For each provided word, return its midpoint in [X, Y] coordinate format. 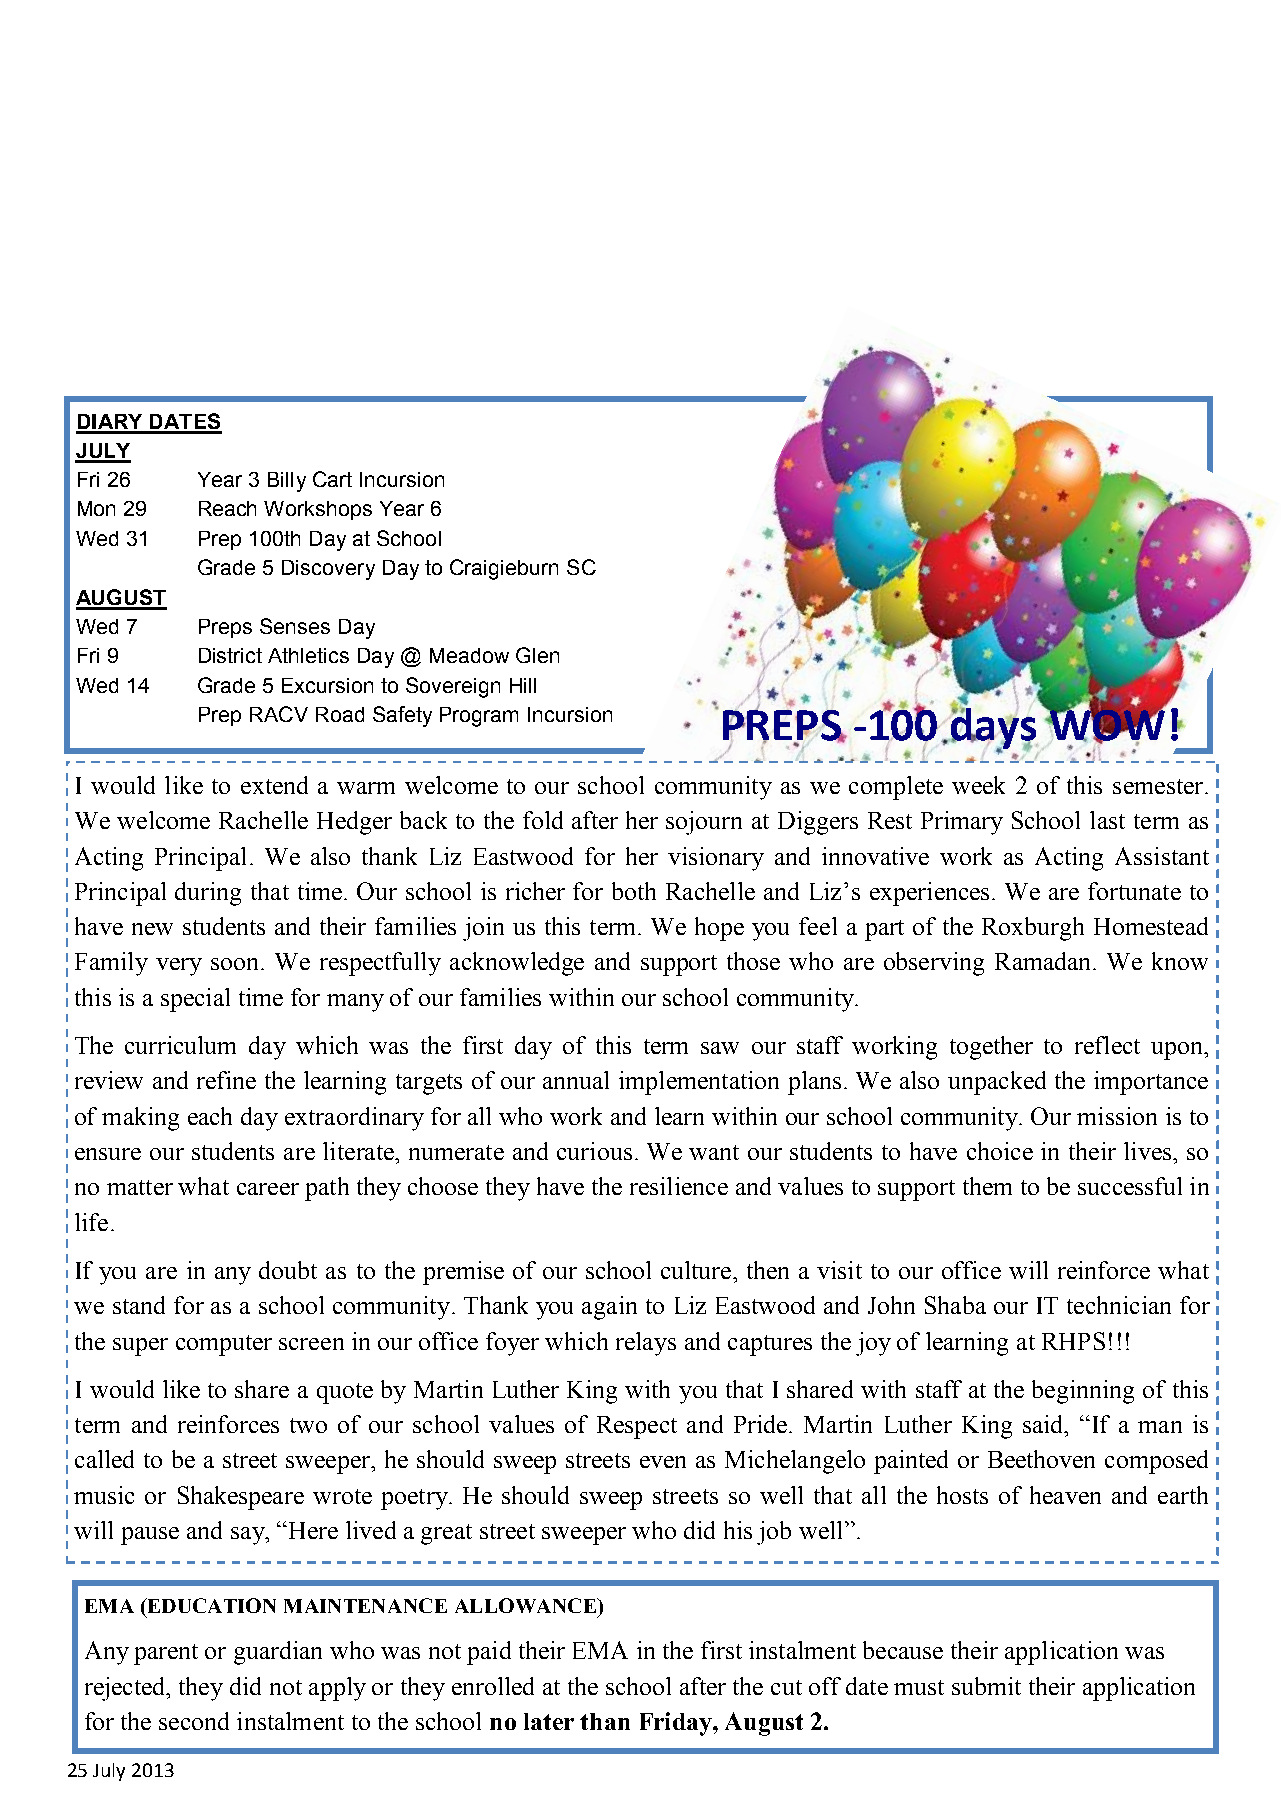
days [993, 728]
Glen [537, 655]
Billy [287, 482]
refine [226, 1080]
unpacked [997, 1083]
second [194, 1721]
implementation [699, 1083]
